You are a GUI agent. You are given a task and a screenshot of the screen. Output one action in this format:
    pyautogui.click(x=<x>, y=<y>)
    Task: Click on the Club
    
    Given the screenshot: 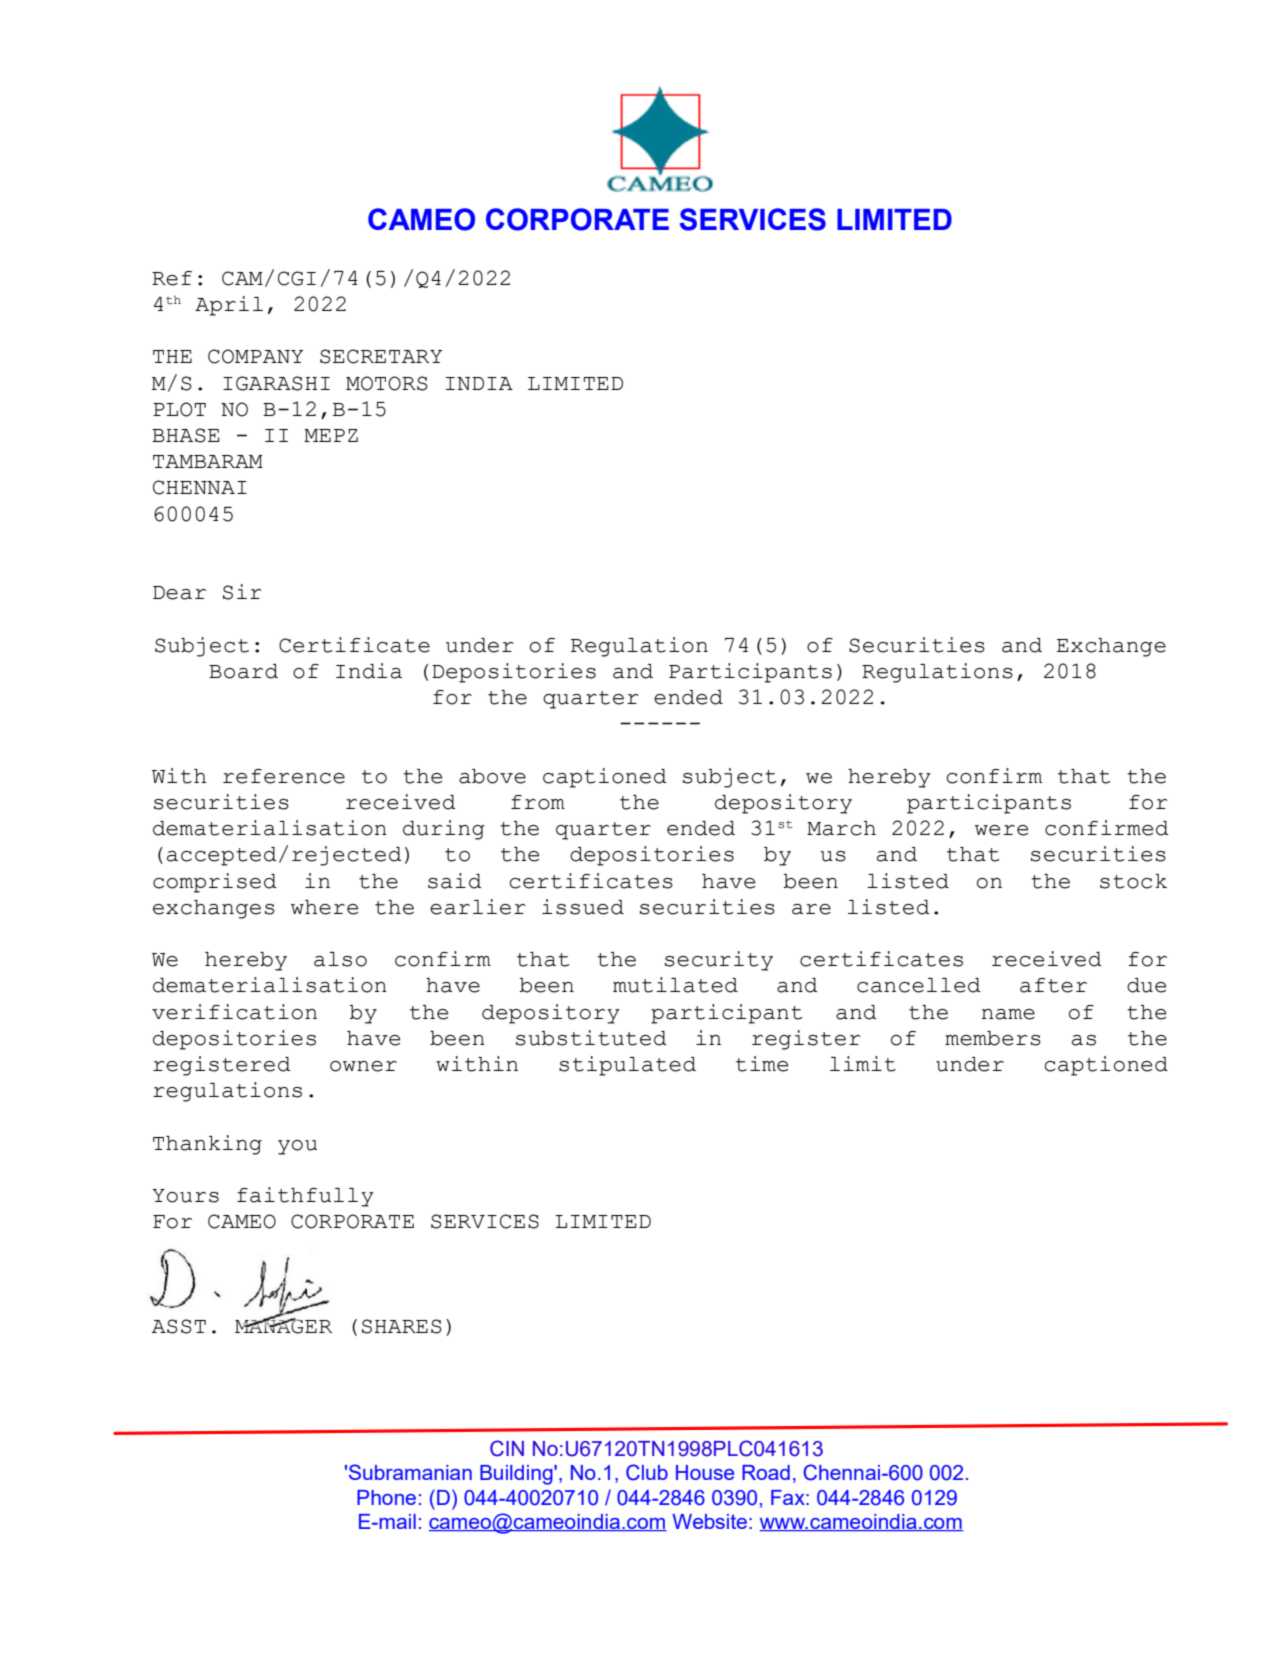 What is the action you would take?
    pyautogui.click(x=647, y=1472)
